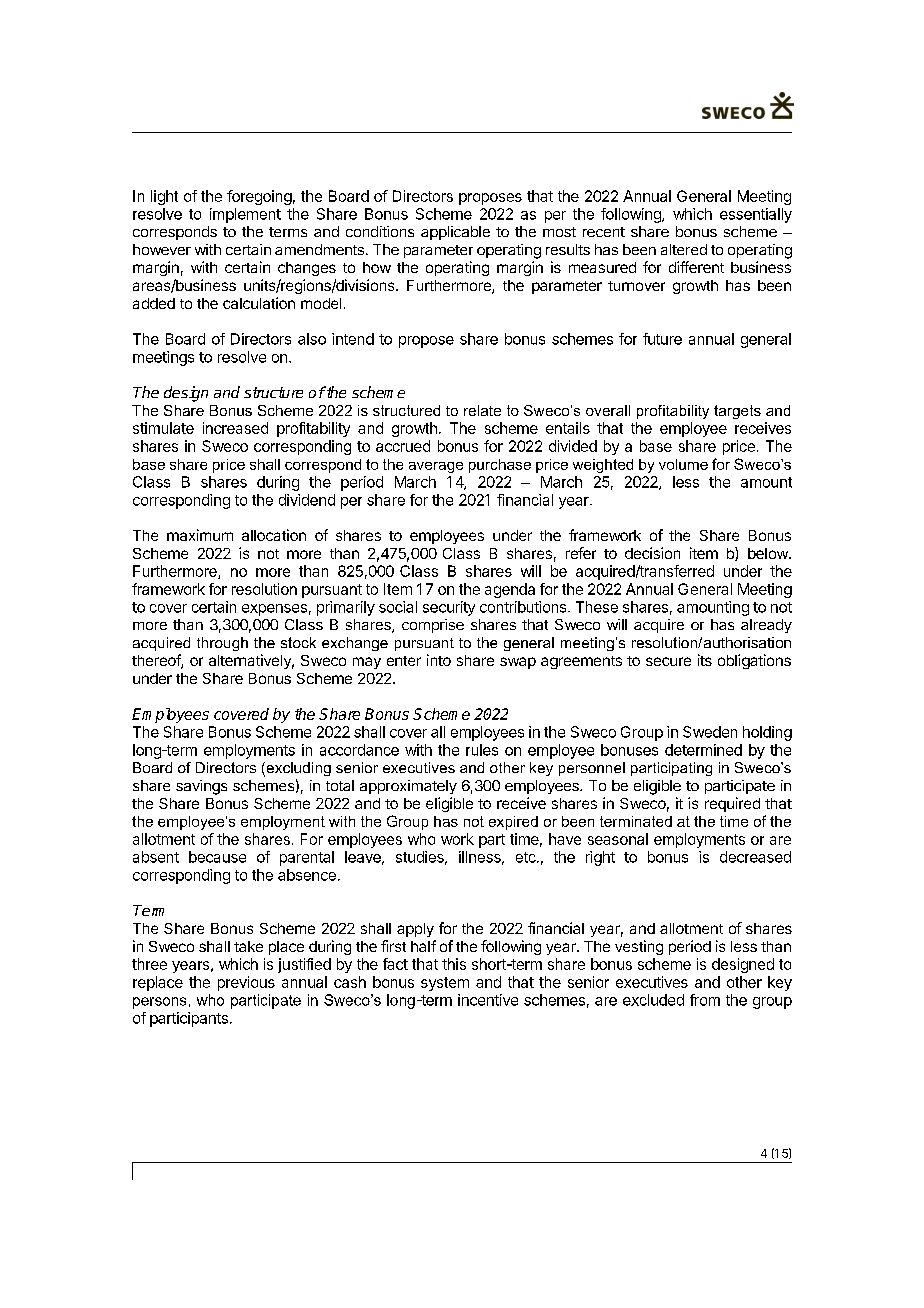 The image size is (924, 1308). What do you see at coordinates (245, 215) in the screenshot?
I see `implement` at bounding box center [245, 215].
